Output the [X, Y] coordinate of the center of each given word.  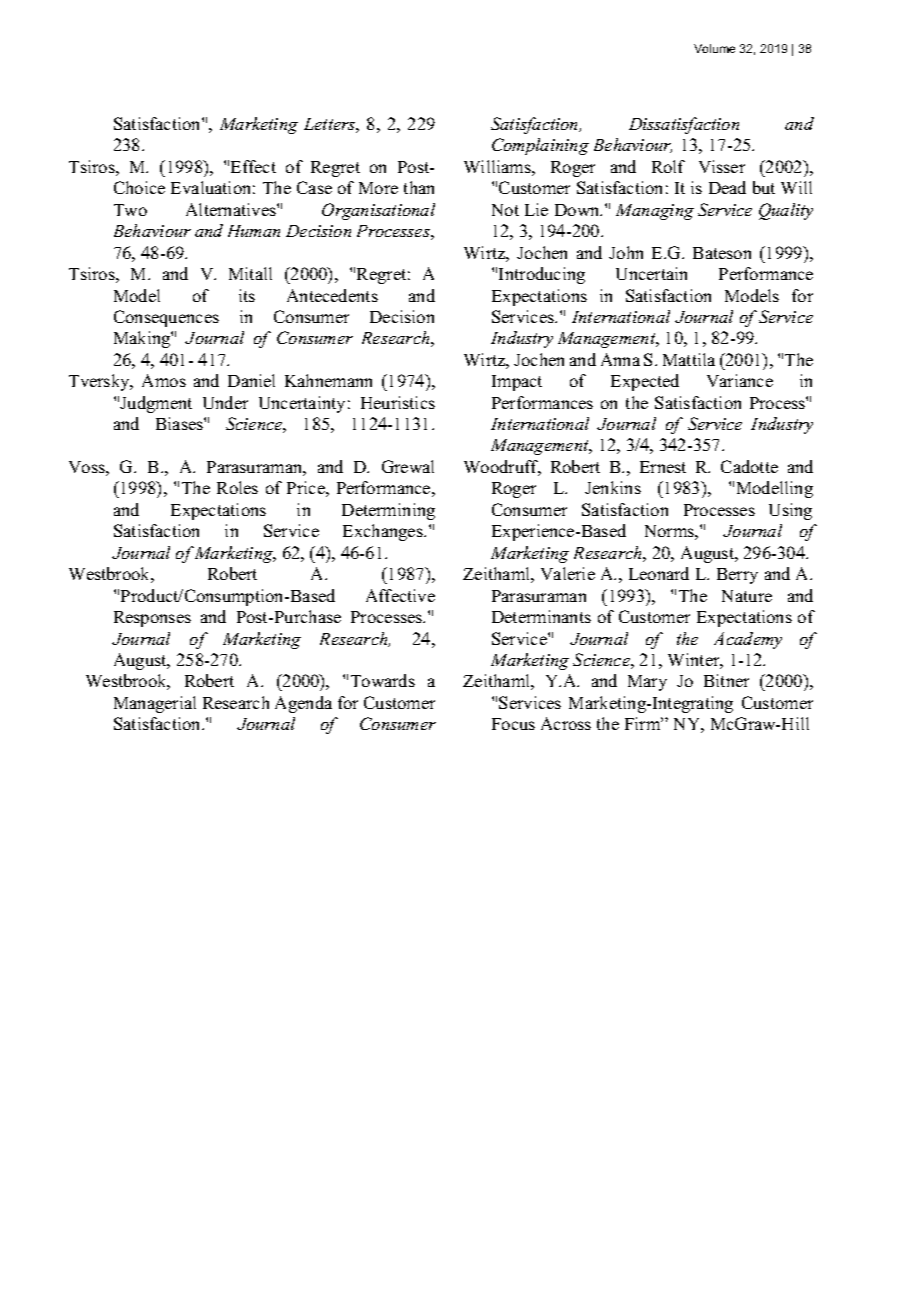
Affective [400, 595]
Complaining [540, 146]
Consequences [166, 318]
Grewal [408, 466]
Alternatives [232, 209]
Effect [253, 166]
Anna [620, 359]
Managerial [155, 704]
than [419, 187]
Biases [180, 423]
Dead [727, 187]
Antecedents [332, 295]
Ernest [663, 467]
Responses [152, 619]
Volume [714, 48]
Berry [737, 576]
